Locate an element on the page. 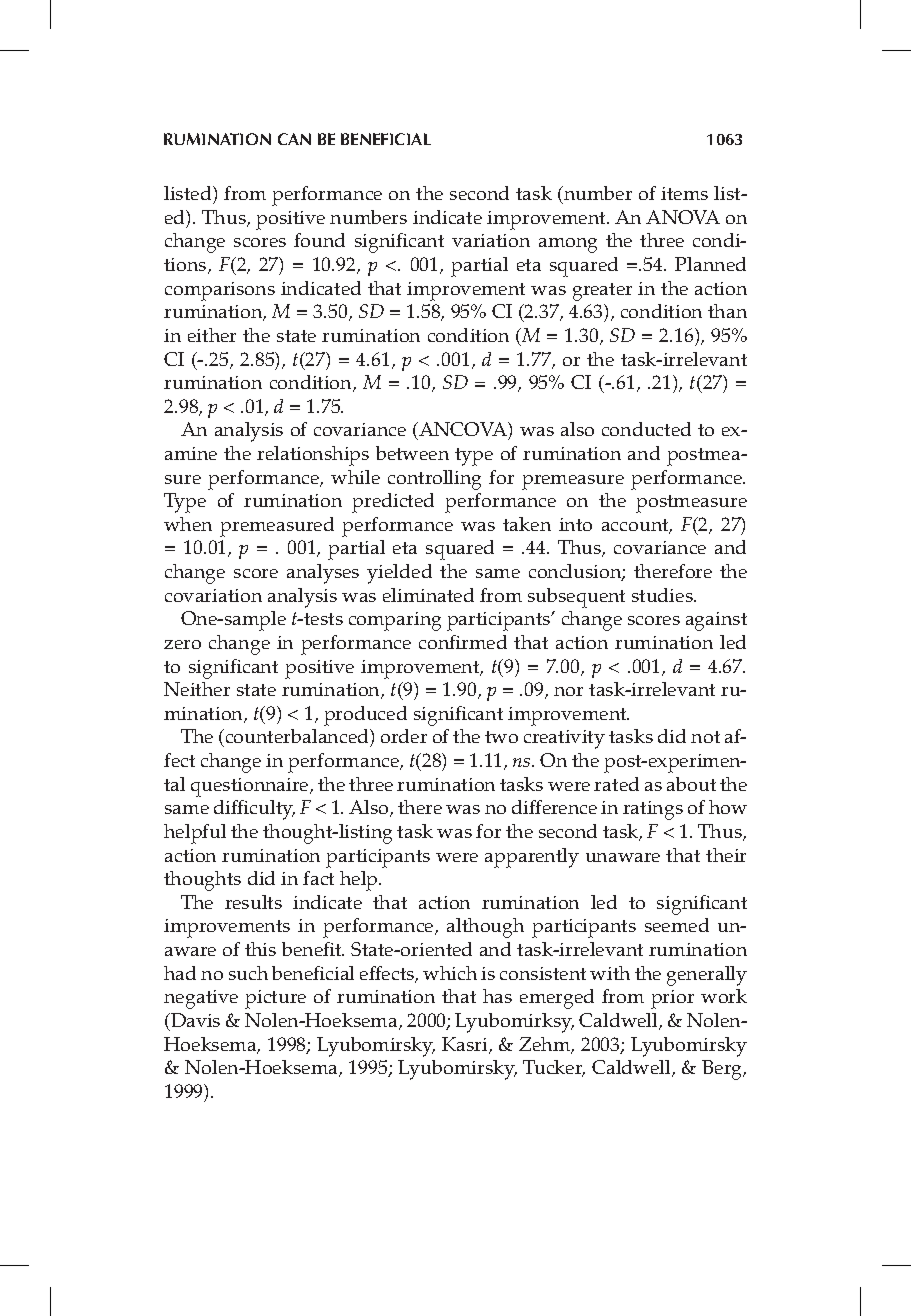 The height and width of the page is (1316, 911). seemed is located at coordinates (677, 925).
